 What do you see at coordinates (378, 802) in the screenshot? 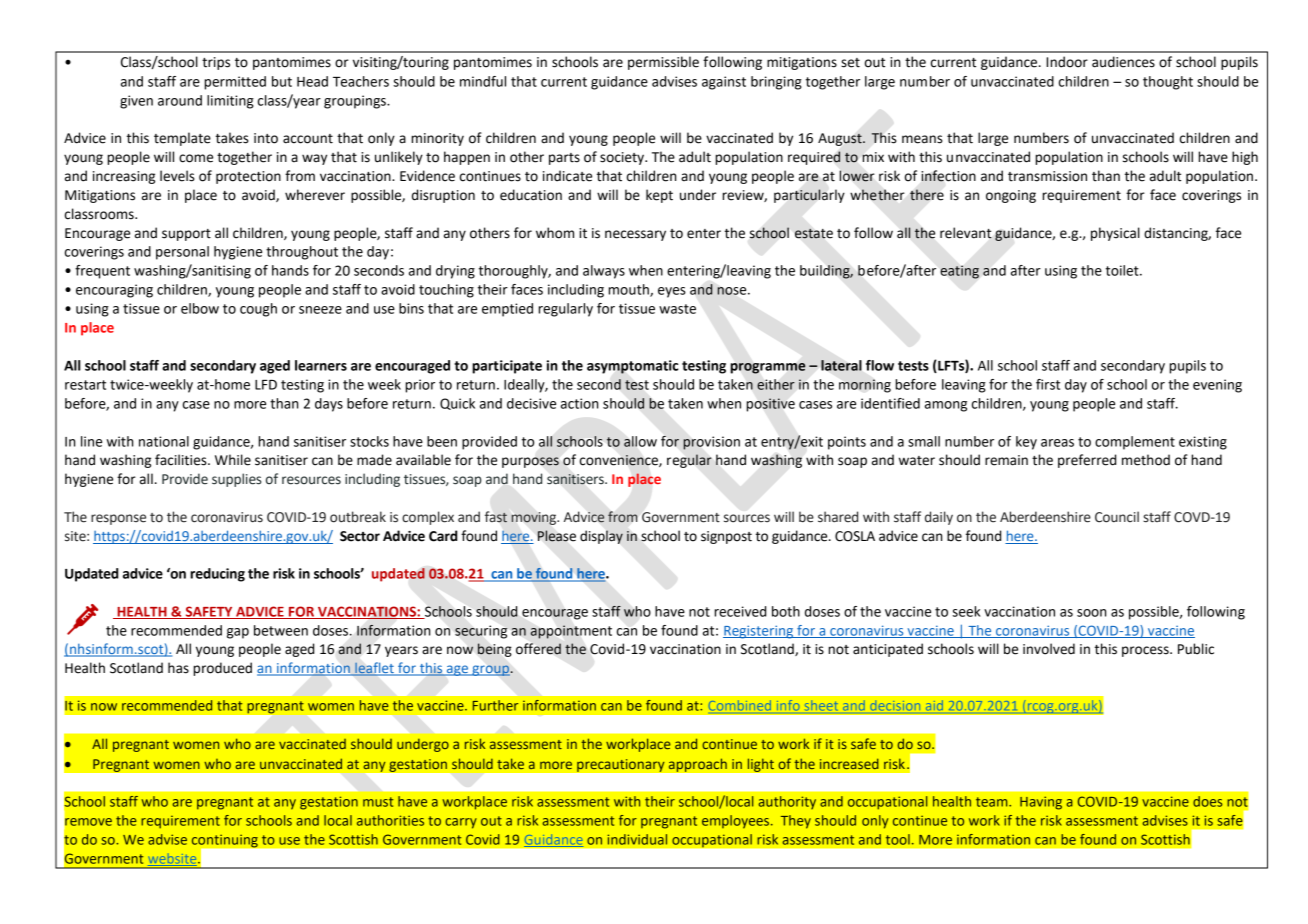
I see `must` at bounding box center [378, 802].
